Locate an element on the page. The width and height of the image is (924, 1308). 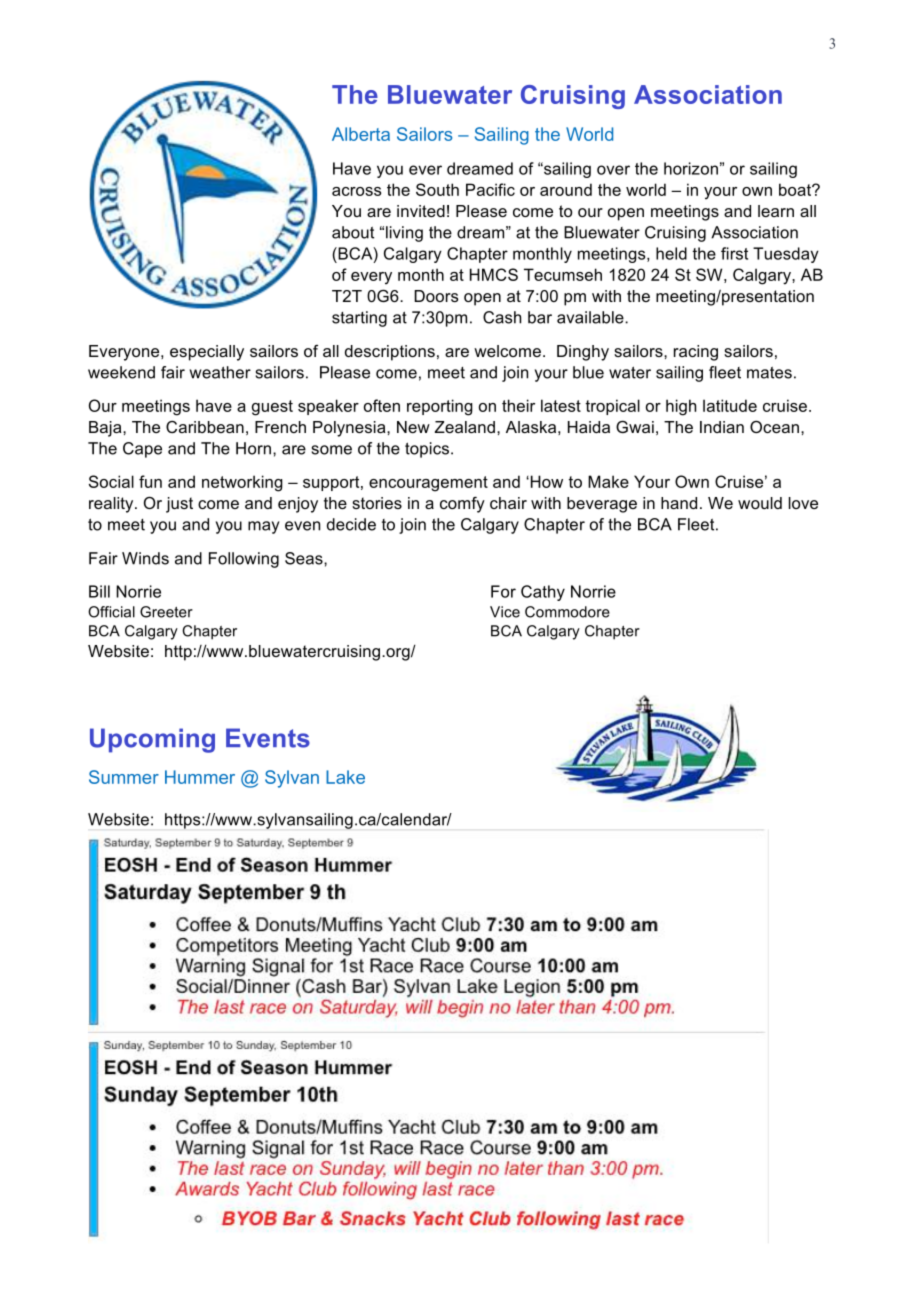
South is located at coordinates (437, 189).
